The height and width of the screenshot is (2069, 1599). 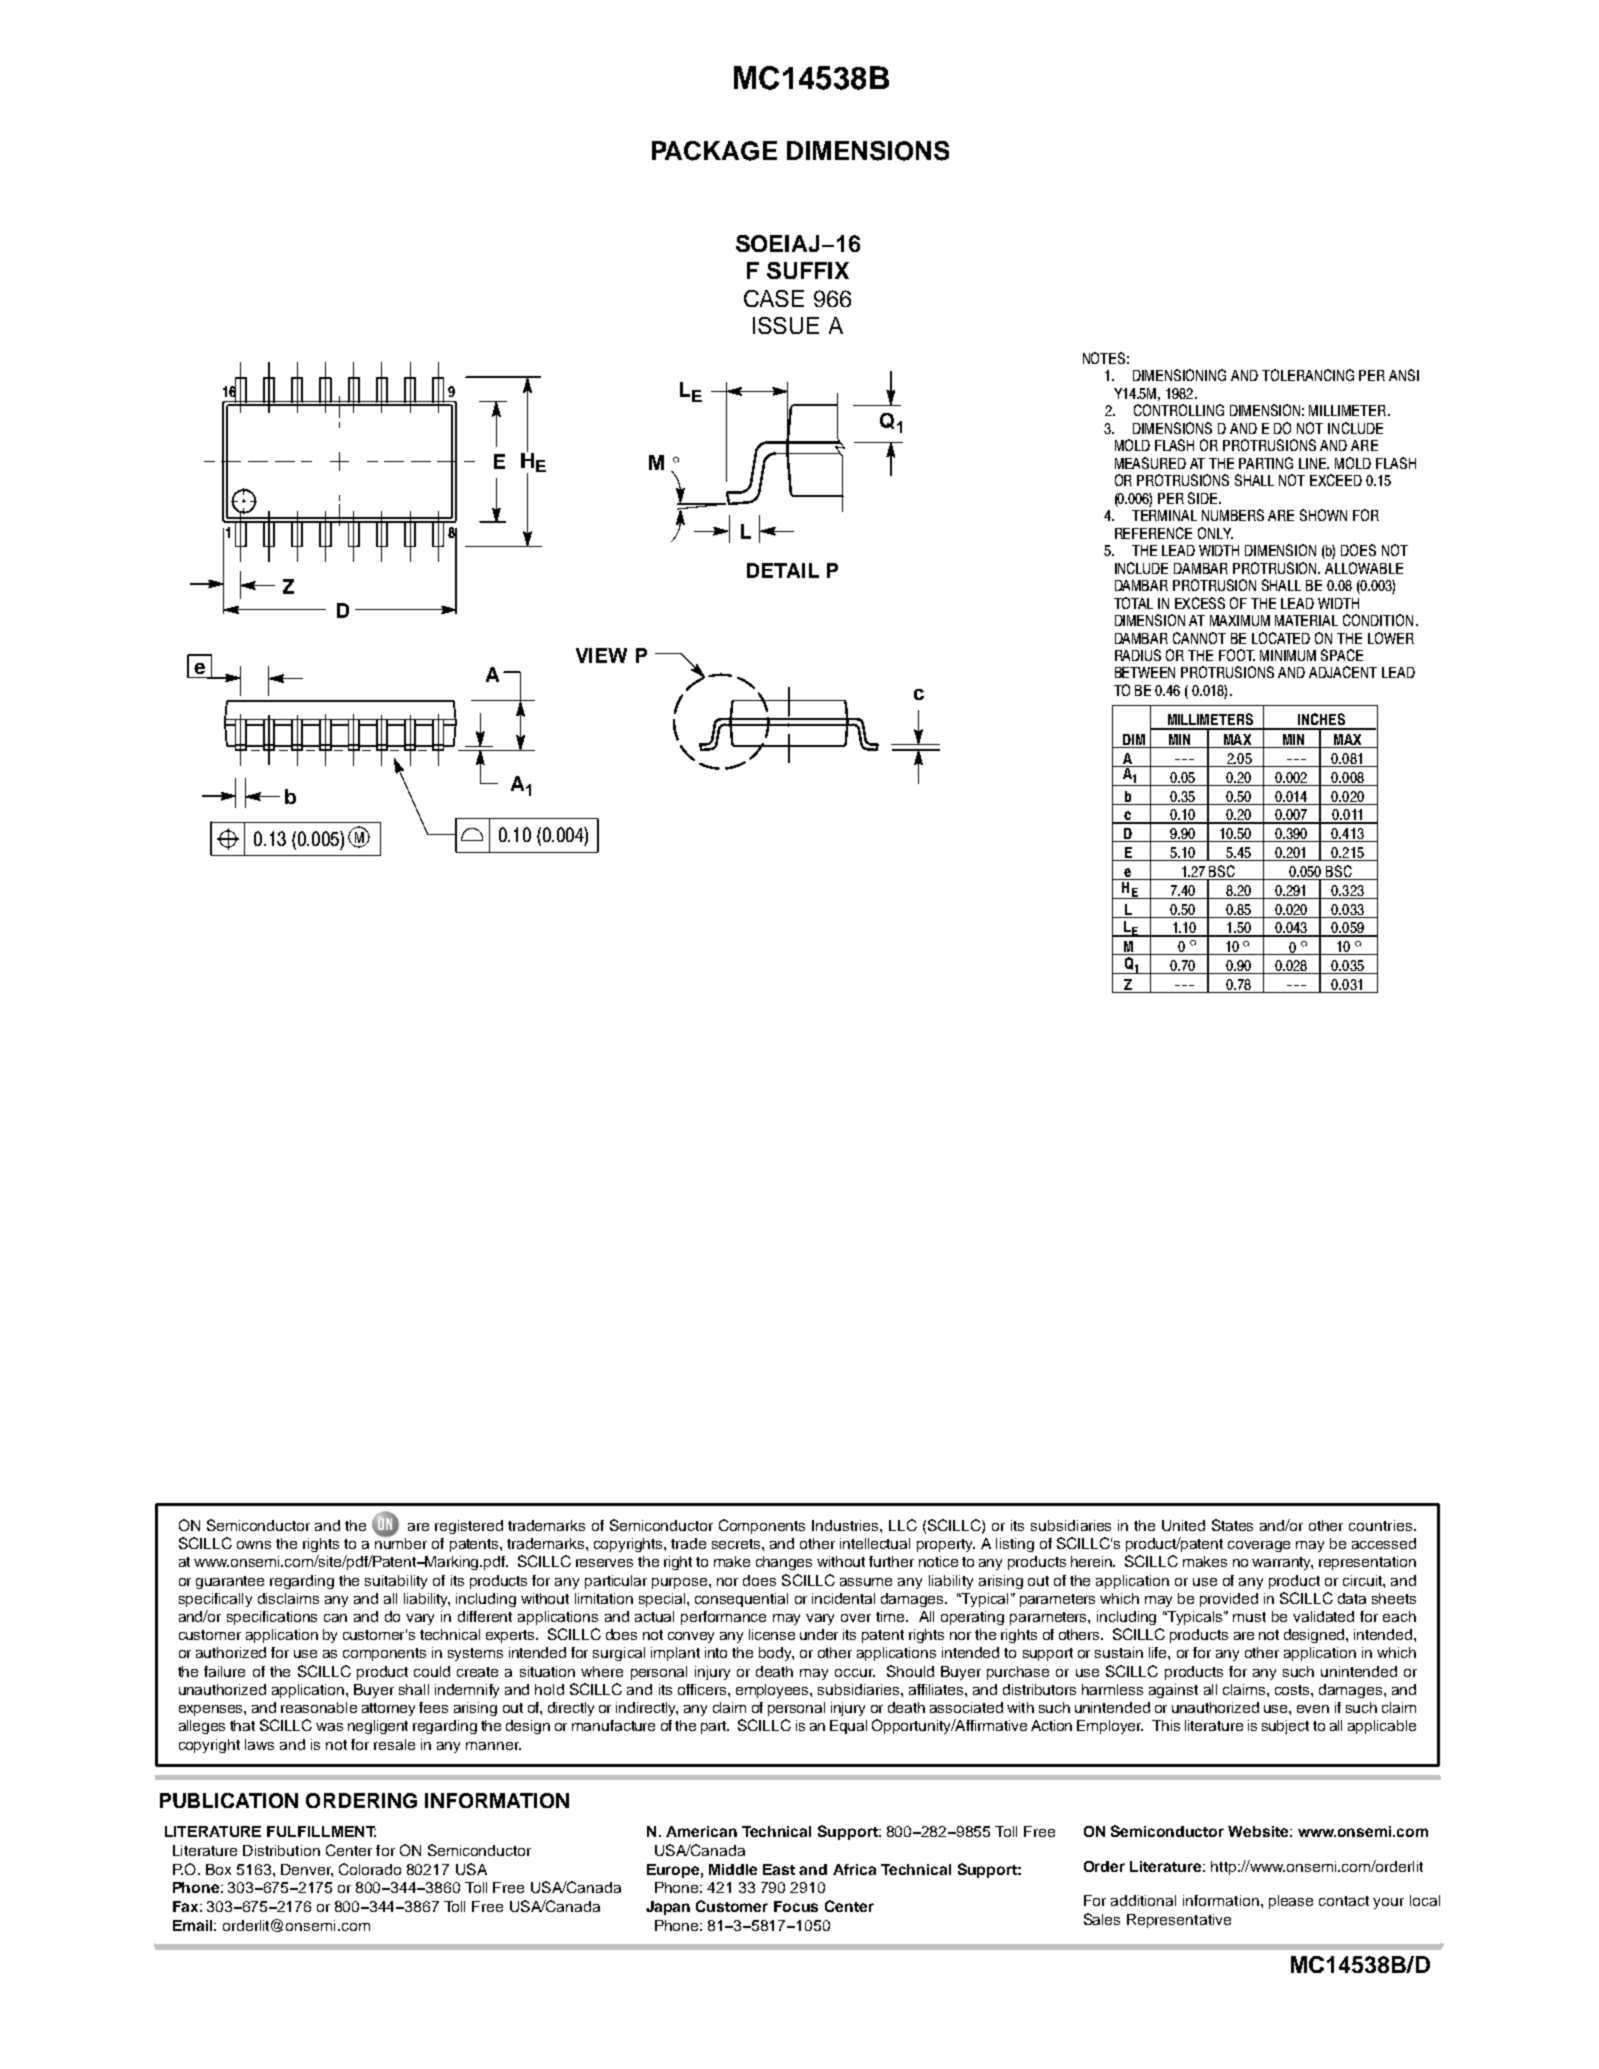 What do you see at coordinates (1291, 1902) in the screenshot?
I see `please` at bounding box center [1291, 1902].
